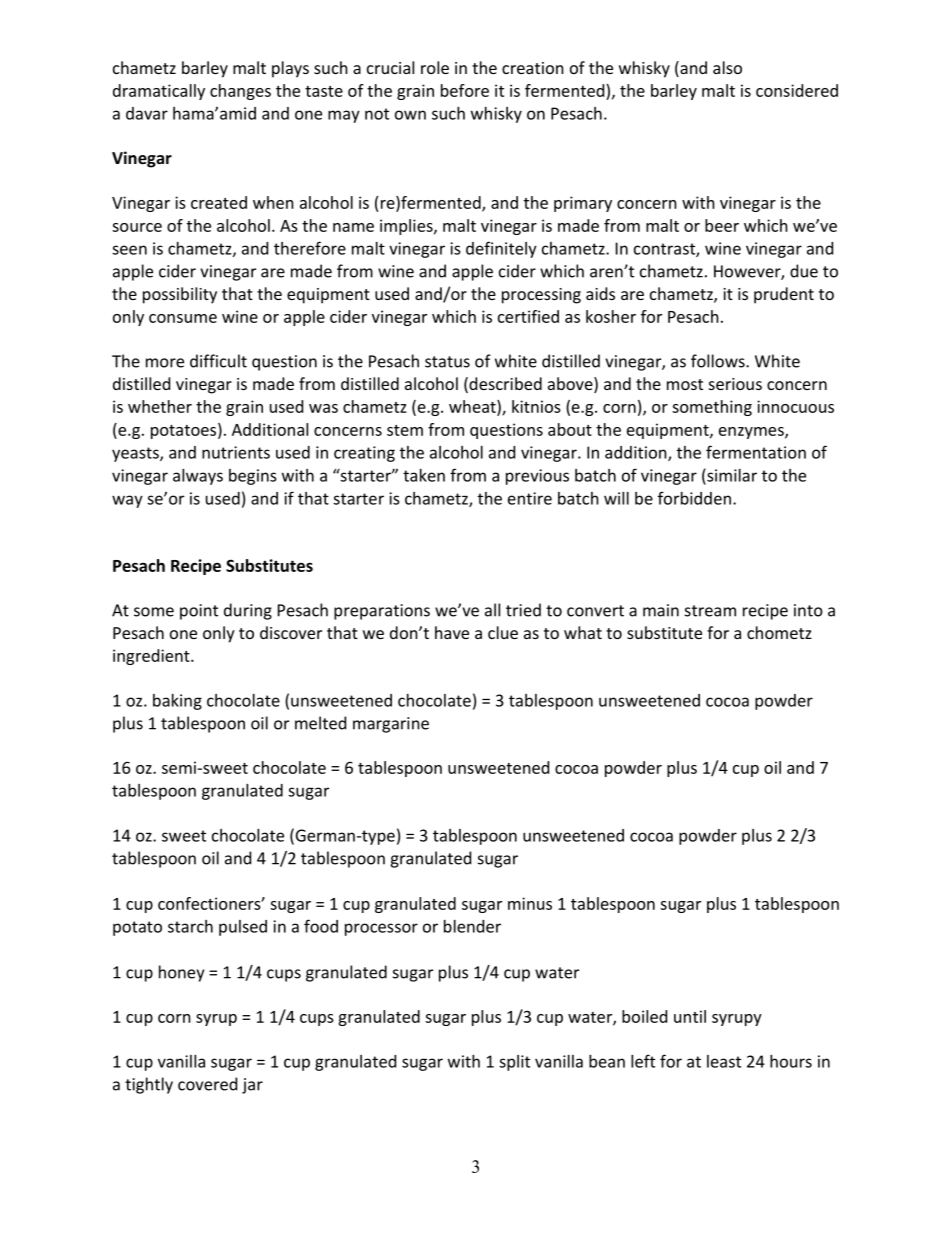 The width and height of the screenshot is (952, 1233). Describe the element at coordinates (727, 67) in the screenshot. I see `also` at that location.
